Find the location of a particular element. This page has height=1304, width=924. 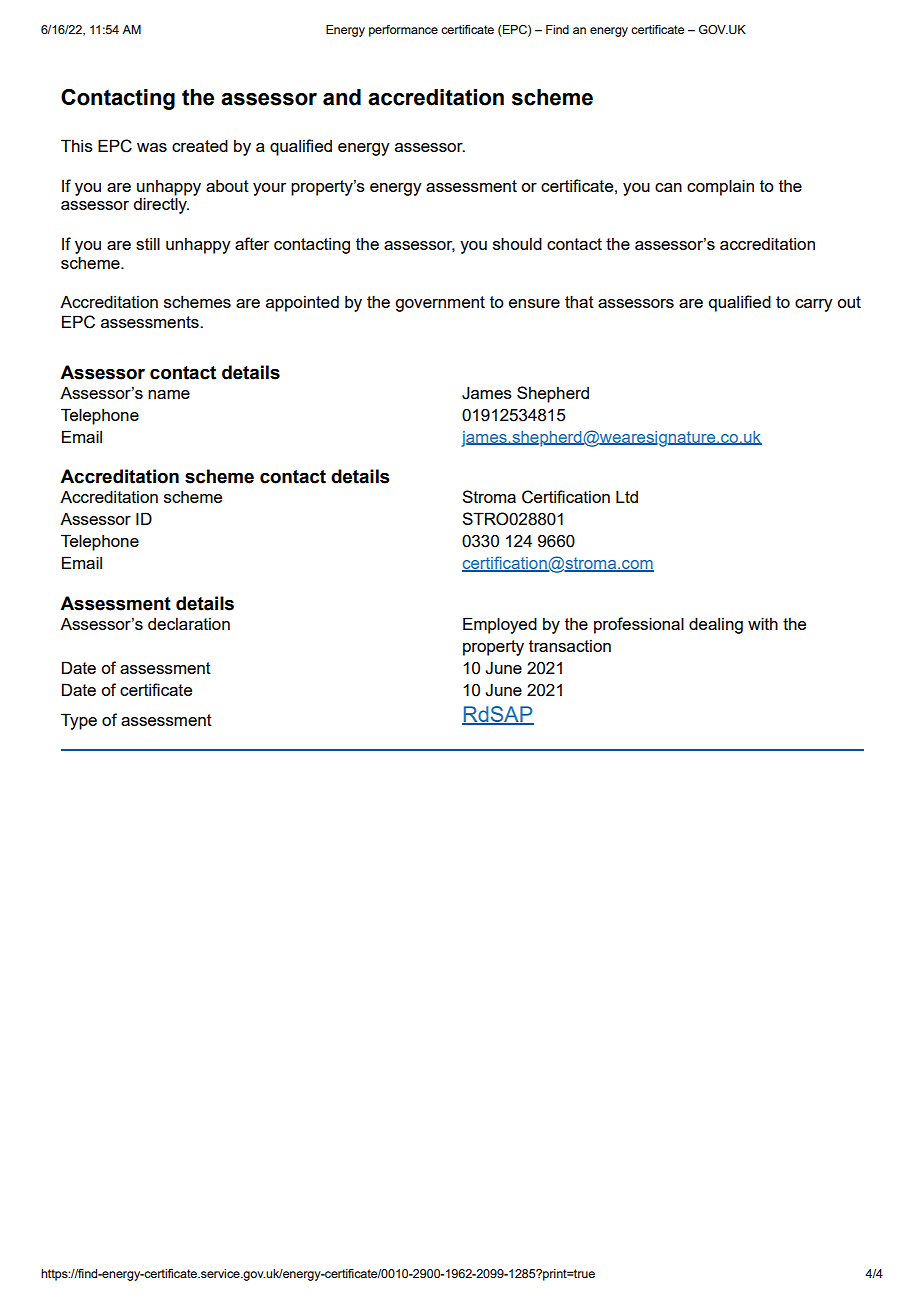

complain is located at coordinates (720, 187).
